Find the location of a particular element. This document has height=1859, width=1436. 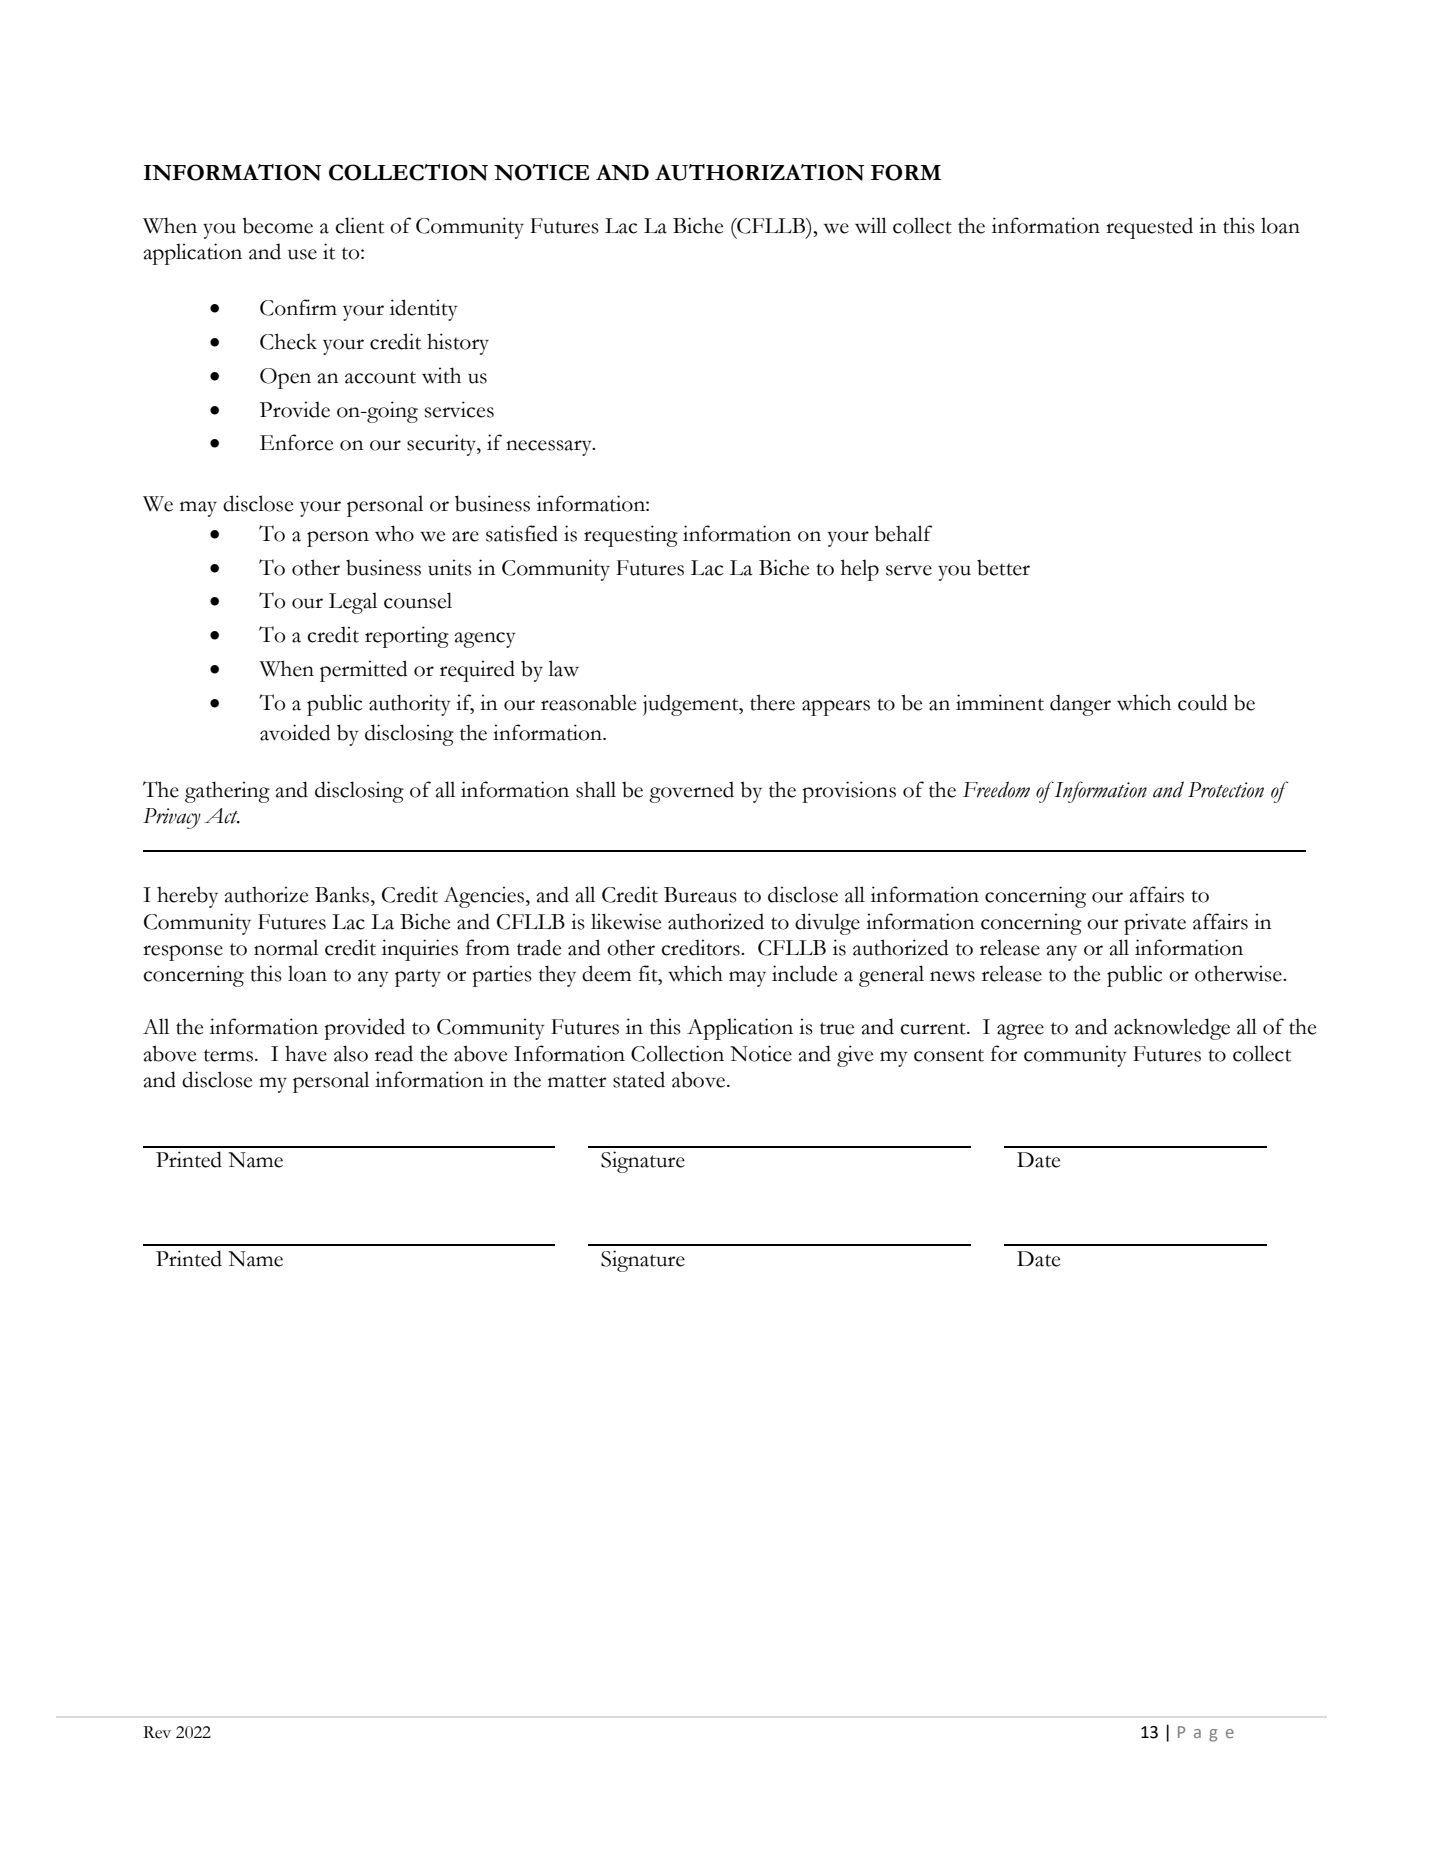

requested is located at coordinates (1149, 228).
